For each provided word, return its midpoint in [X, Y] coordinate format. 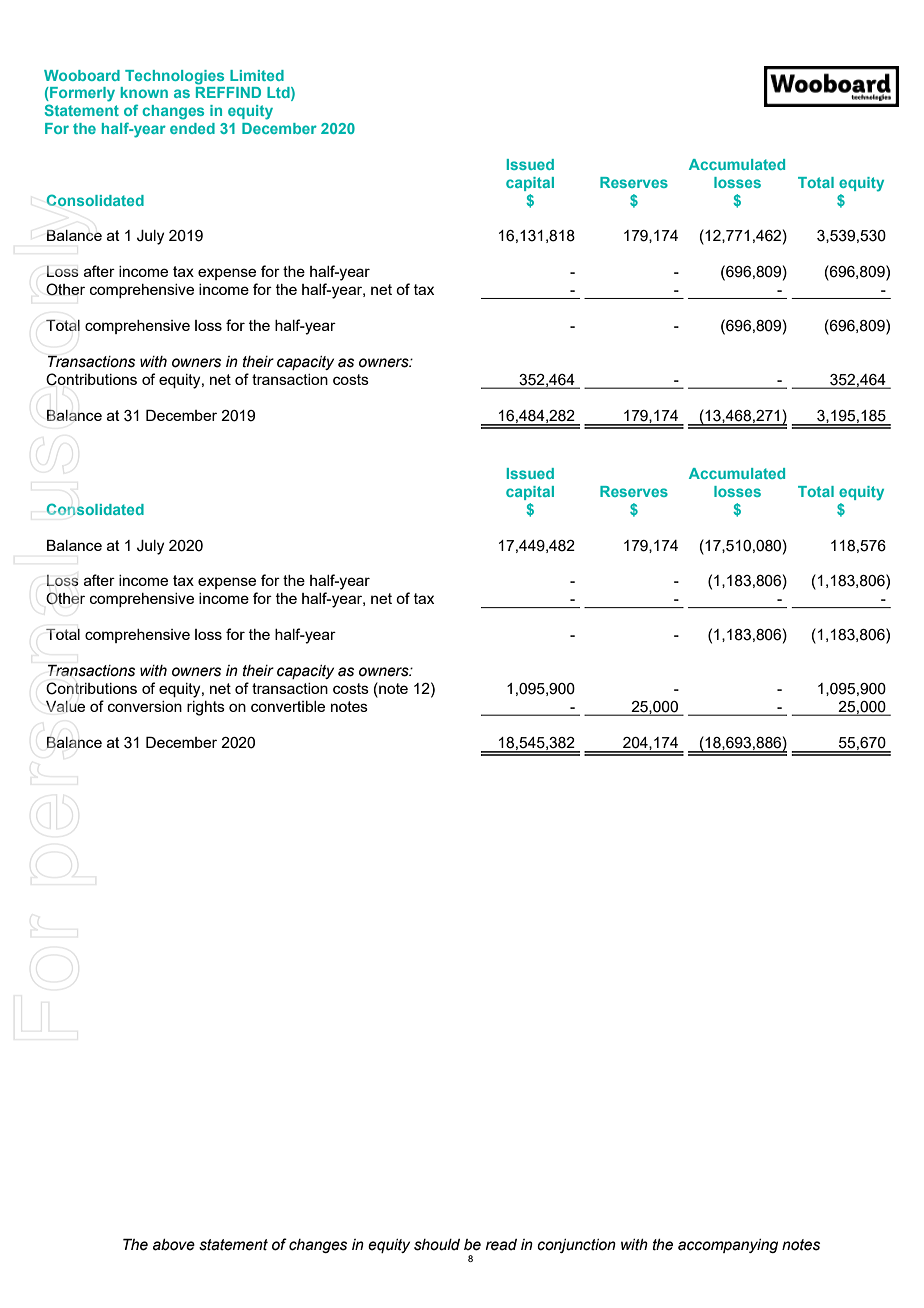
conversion [145, 706]
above [174, 1245]
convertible [288, 706]
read [501, 1245]
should [437, 1245]
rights [206, 708]
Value [65, 706]
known [144, 92]
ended [192, 128]
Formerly [81, 94]
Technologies [174, 77]
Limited [257, 75]
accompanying [728, 1246]
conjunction [576, 1246]
